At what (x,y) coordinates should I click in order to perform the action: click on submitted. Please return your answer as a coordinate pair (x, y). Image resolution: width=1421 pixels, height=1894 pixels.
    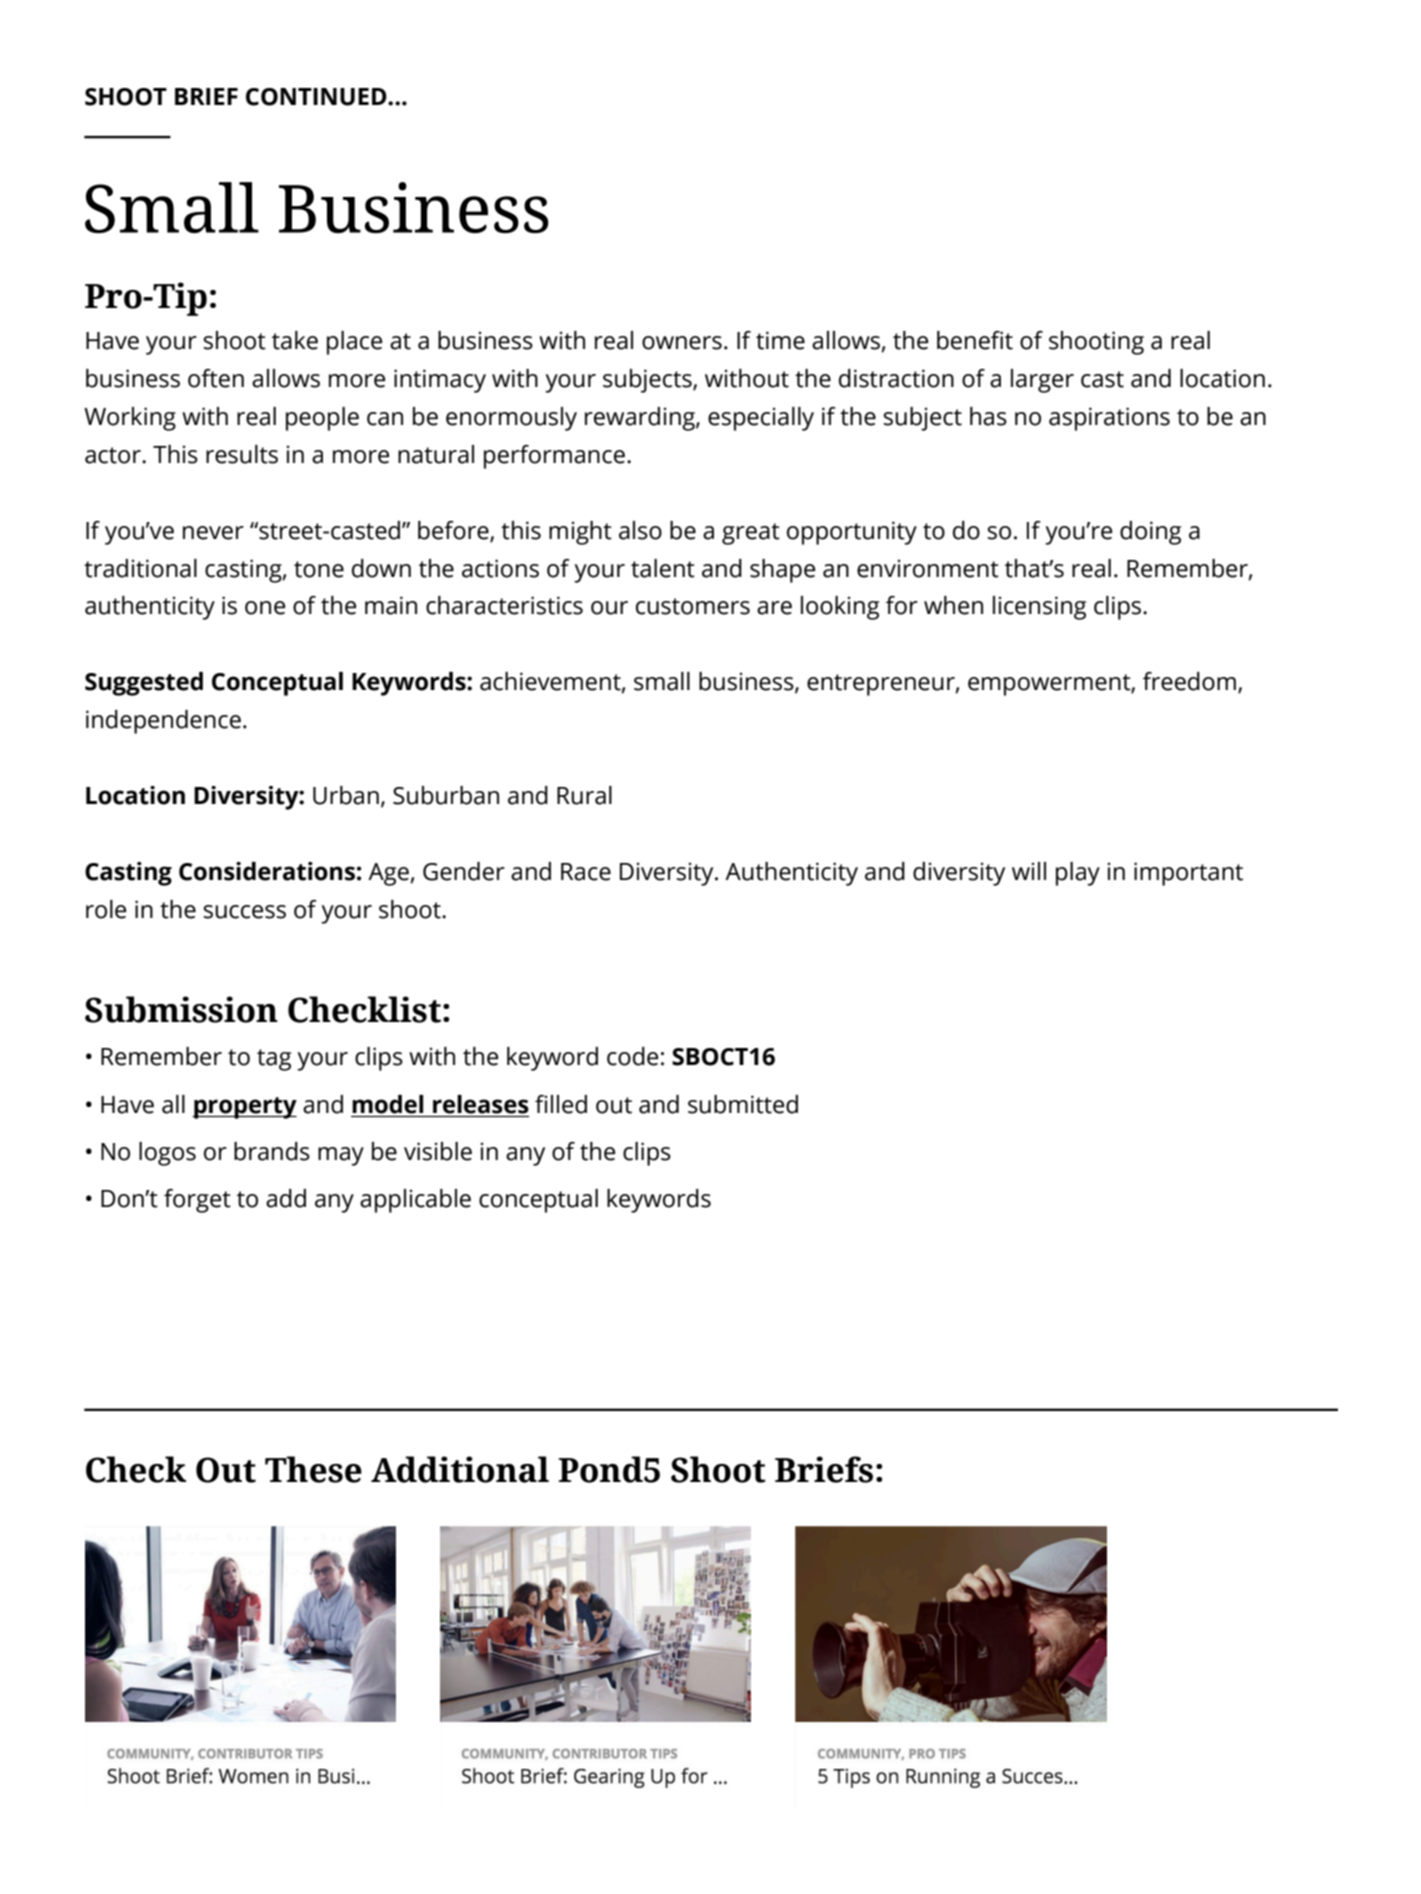
    Looking at the image, I should click on (743, 1104).
